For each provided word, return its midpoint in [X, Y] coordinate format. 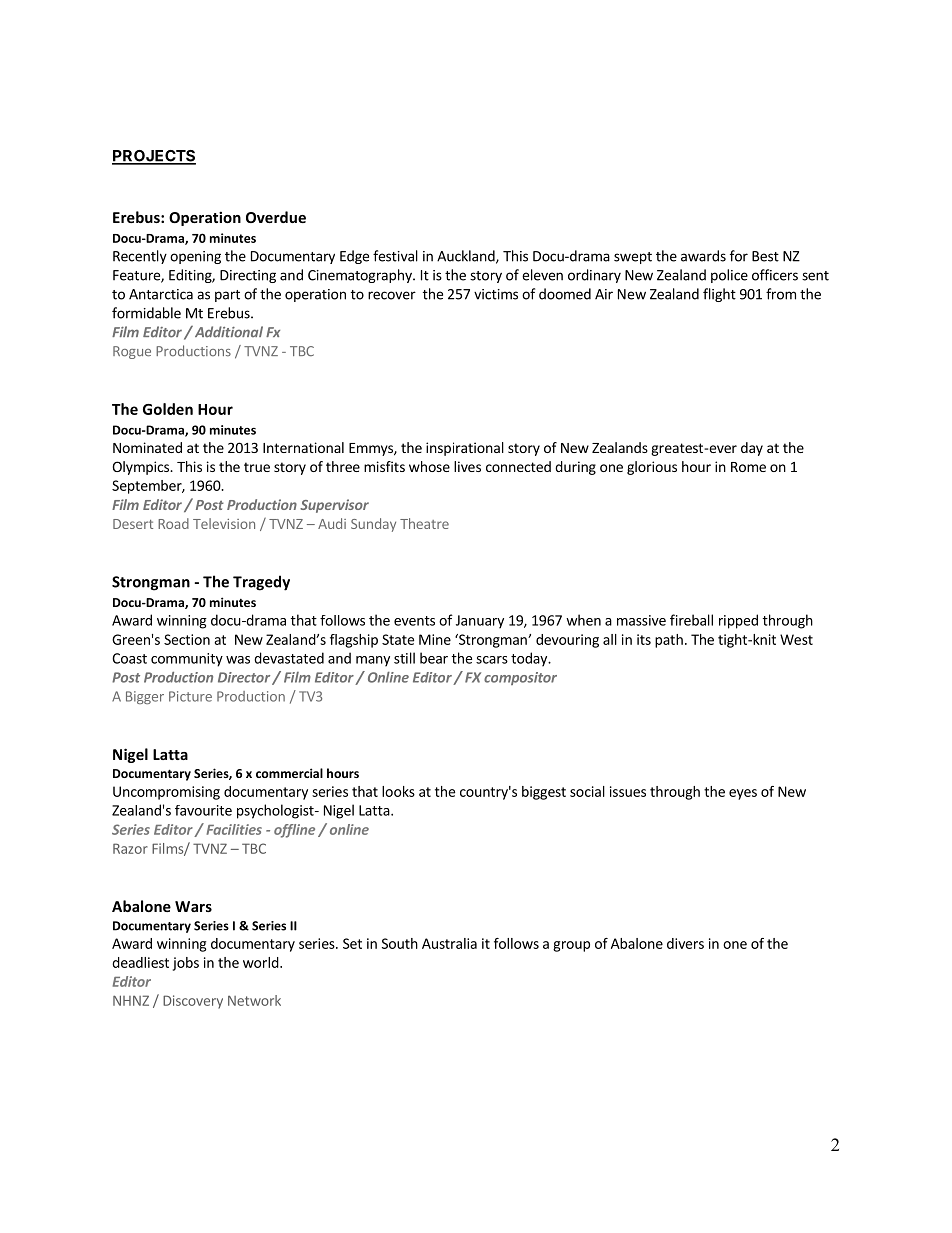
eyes [743, 794]
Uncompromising [166, 793]
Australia [449, 943]
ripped [738, 621]
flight [719, 295]
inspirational [465, 449]
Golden [168, 409]
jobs [186, 964]
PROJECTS [154, 157]
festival [395, 256]
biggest [544, 793]
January [480, 622]
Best [765, 256]
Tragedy [261, 583]
